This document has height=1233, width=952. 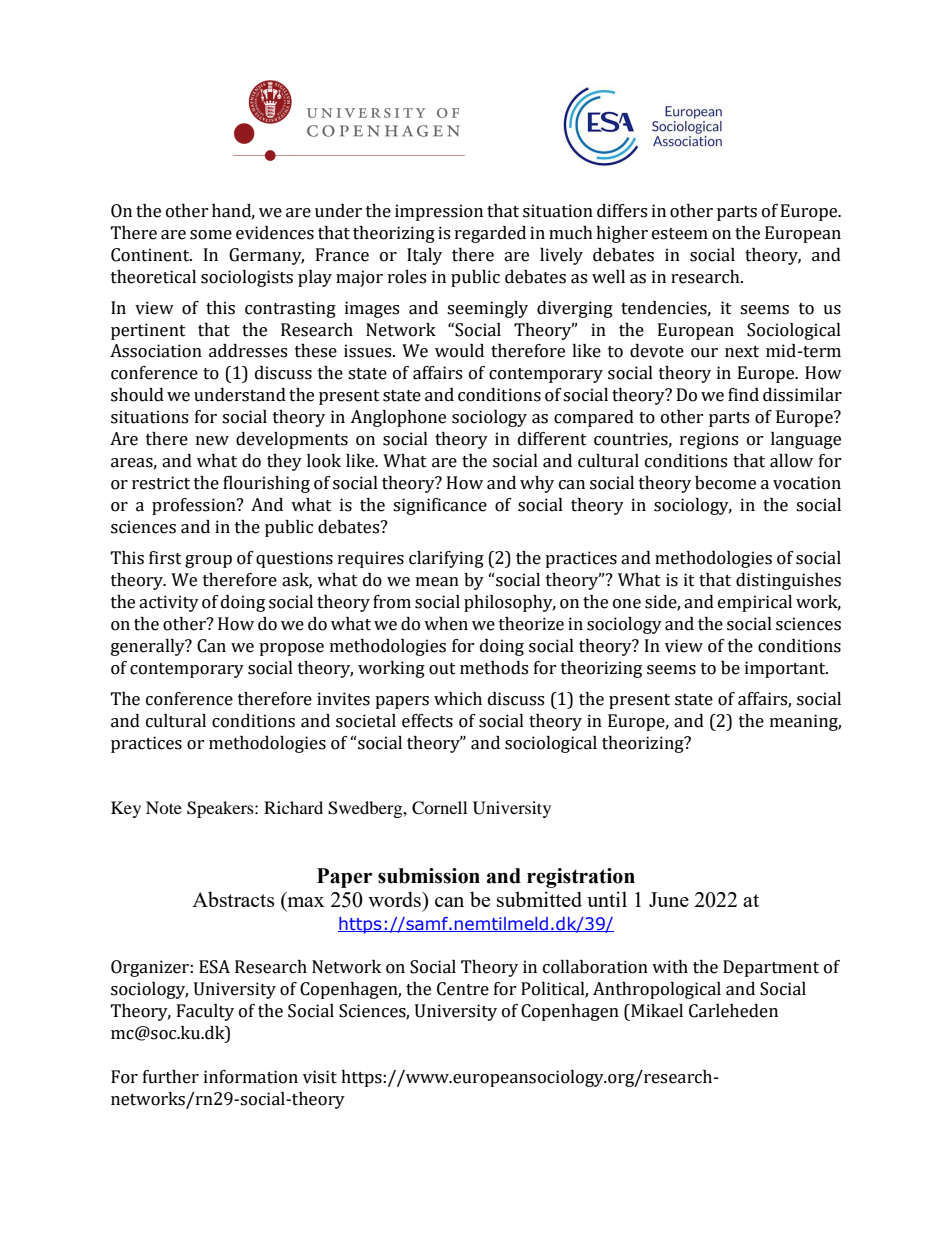 What do you see at coordinates (656, 1011) in the document?
I see `Mikael` at bounding box center [656, 1011].
